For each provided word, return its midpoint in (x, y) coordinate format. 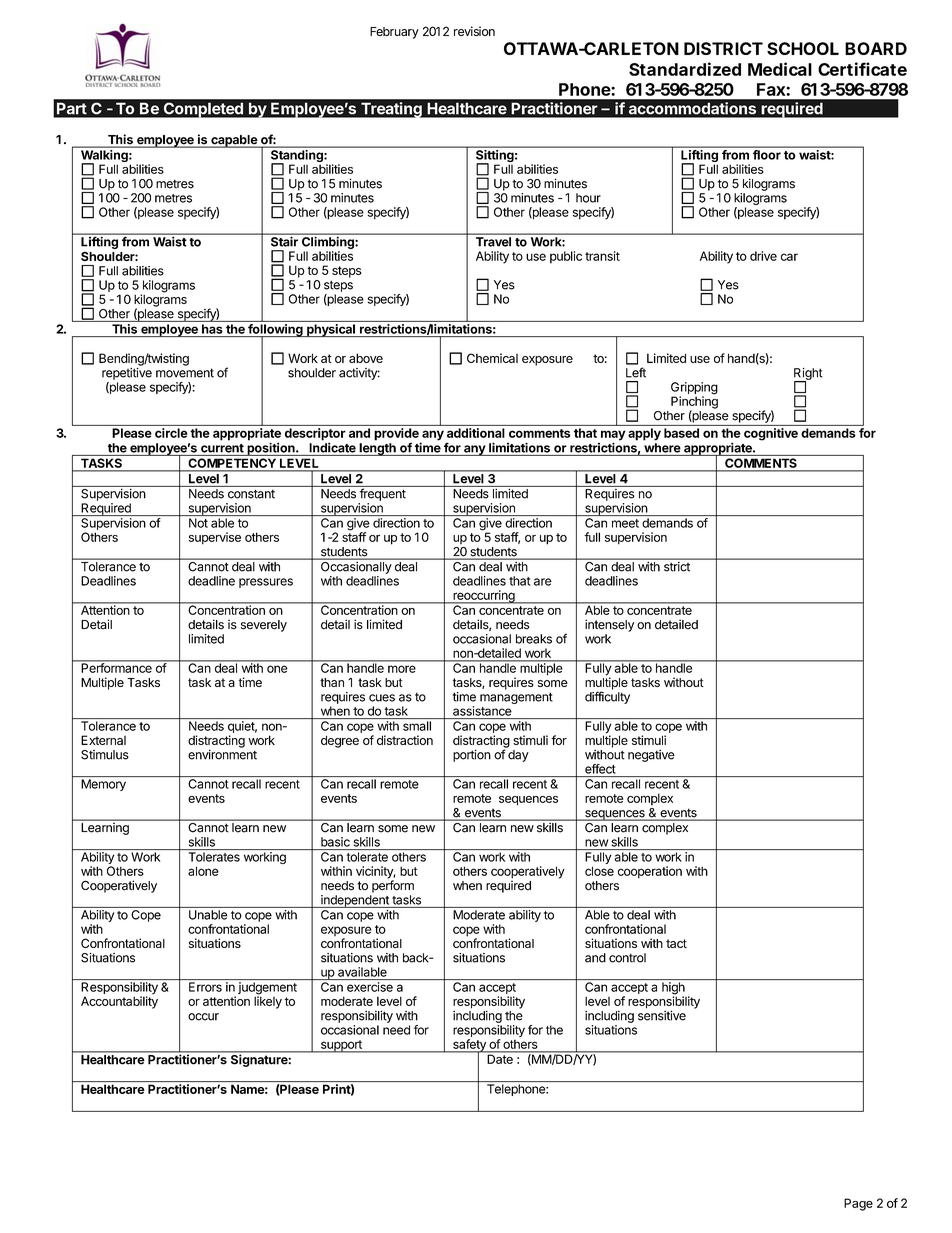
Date (500, 1058)
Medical (780, 69)
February (394, 33)
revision (474, 31)
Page (858, 1204)
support (341, 1046)
